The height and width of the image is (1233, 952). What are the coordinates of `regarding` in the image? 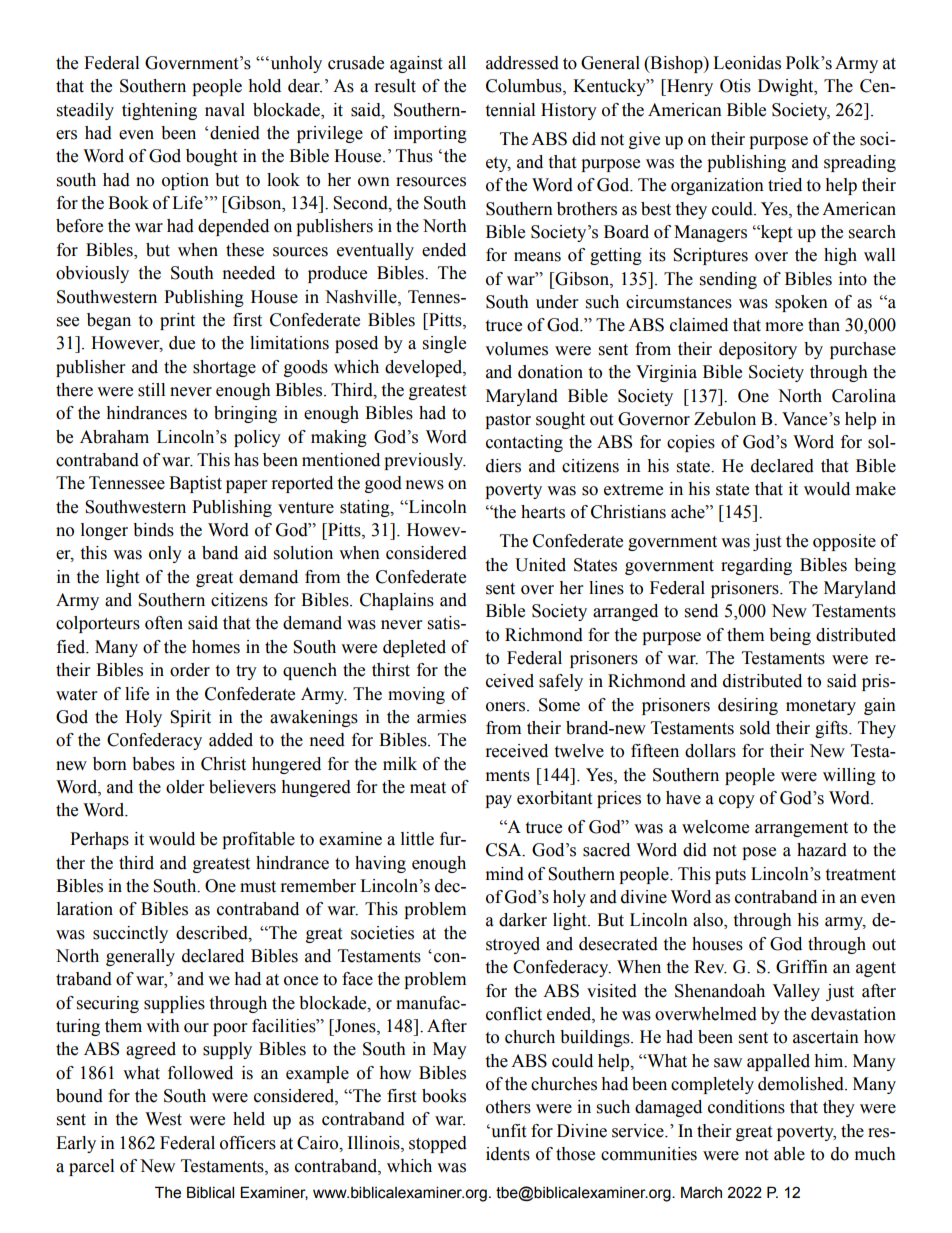 It's located at (756, 566).
